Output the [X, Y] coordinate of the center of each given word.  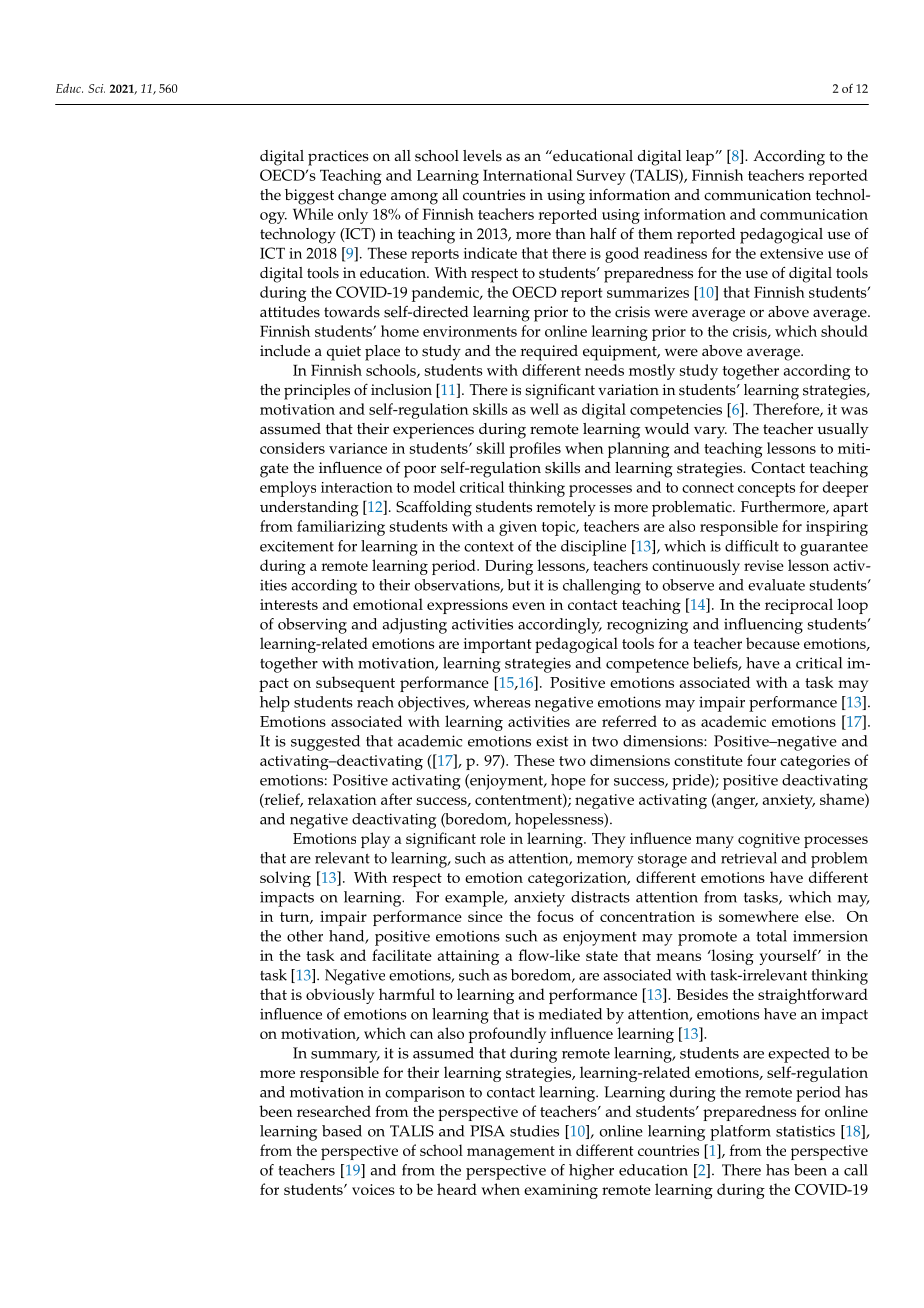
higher [591, 1172]
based [342, 1131]
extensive [791, 253]
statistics [805, 1131]
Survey [601, 177]
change [362, 197]
